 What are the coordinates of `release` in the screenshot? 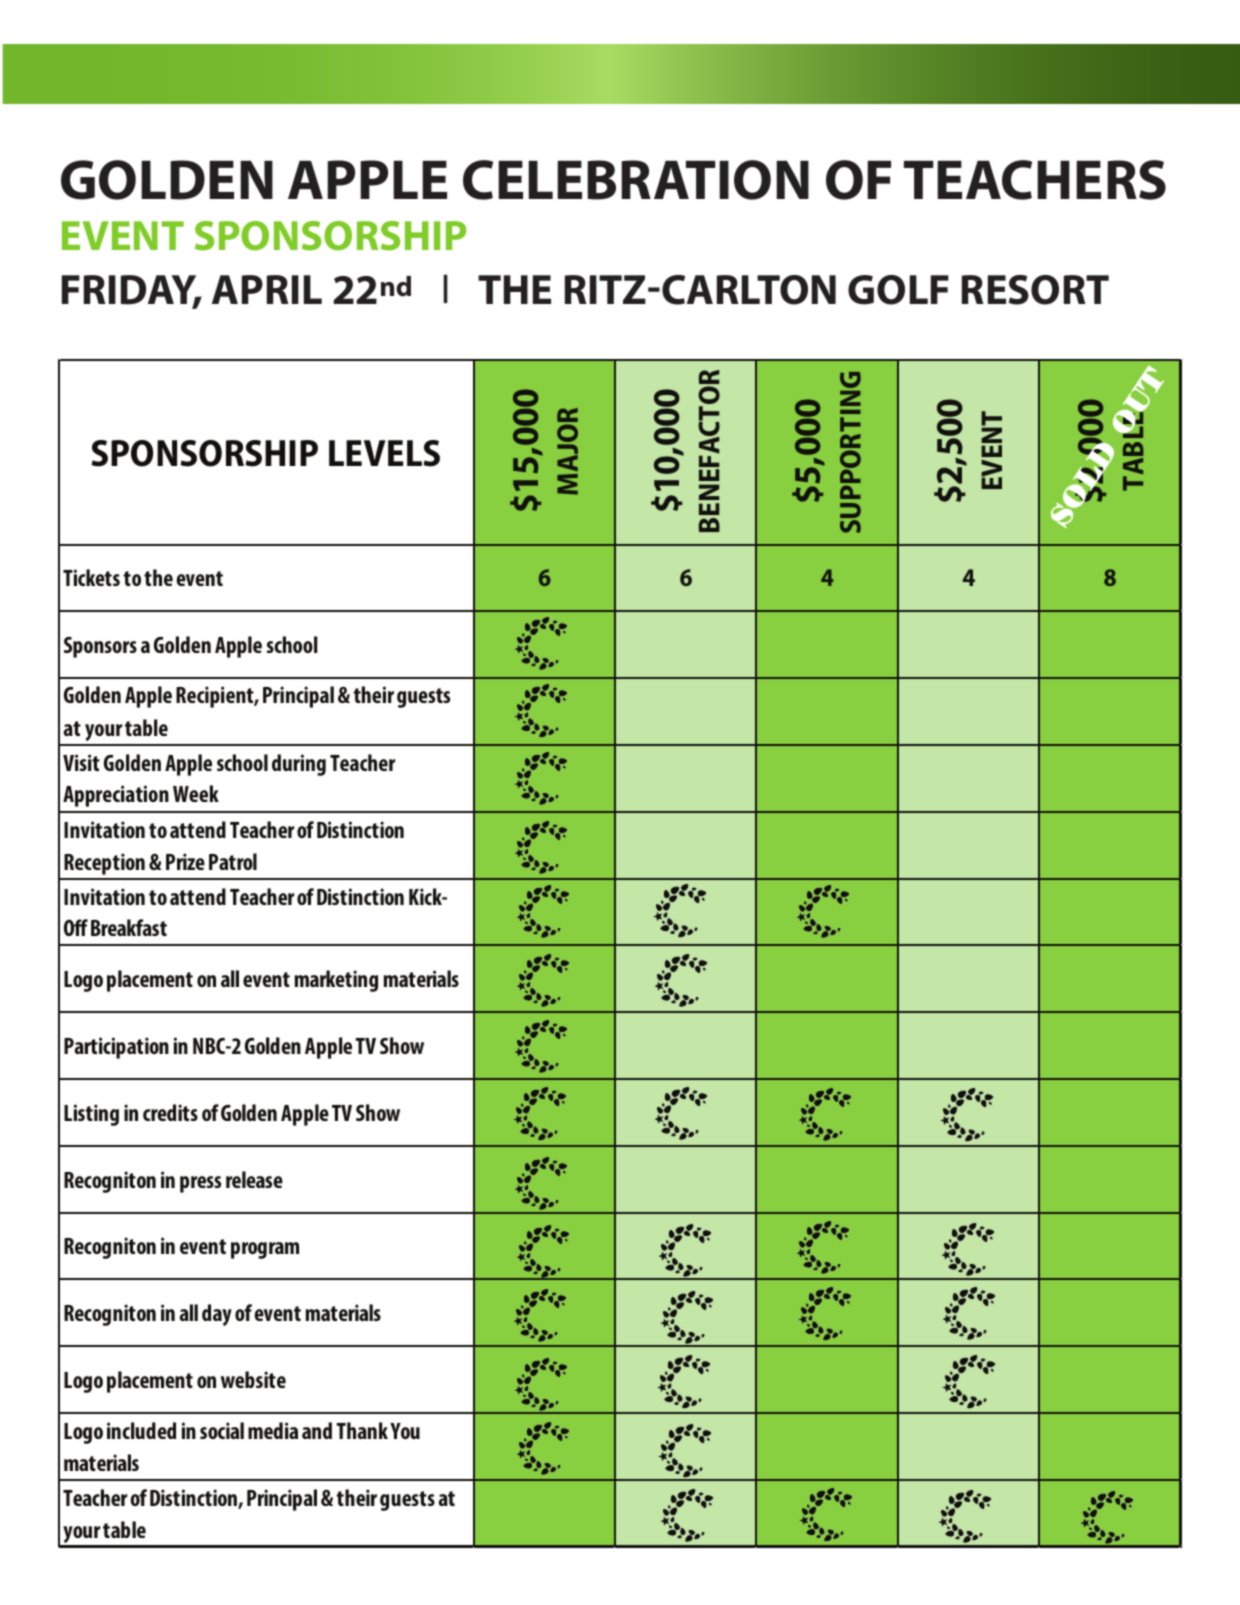 It's located at (254, 1179).
